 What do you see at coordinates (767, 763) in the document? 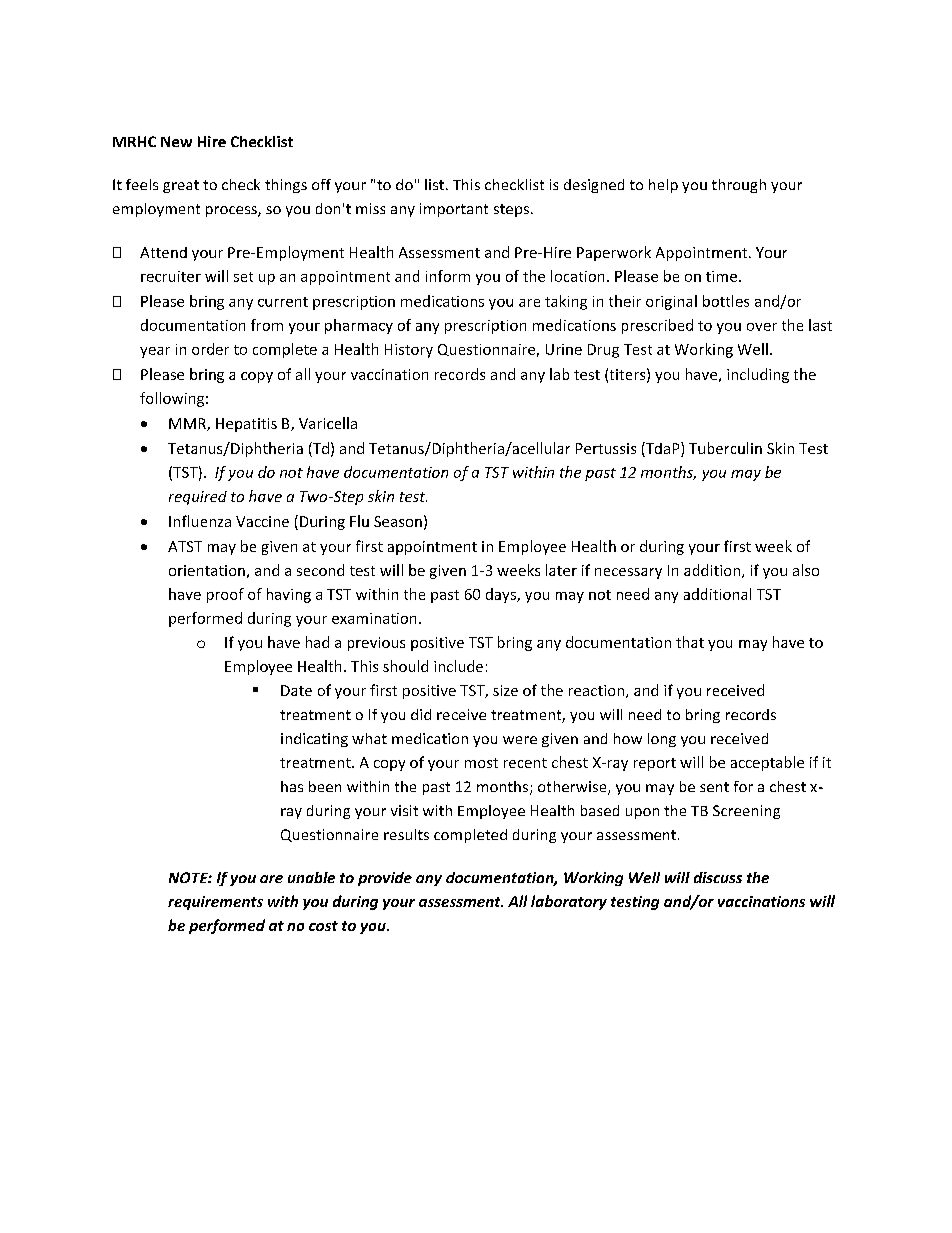
I see `acceptable` at bounding box center [767, 763].
